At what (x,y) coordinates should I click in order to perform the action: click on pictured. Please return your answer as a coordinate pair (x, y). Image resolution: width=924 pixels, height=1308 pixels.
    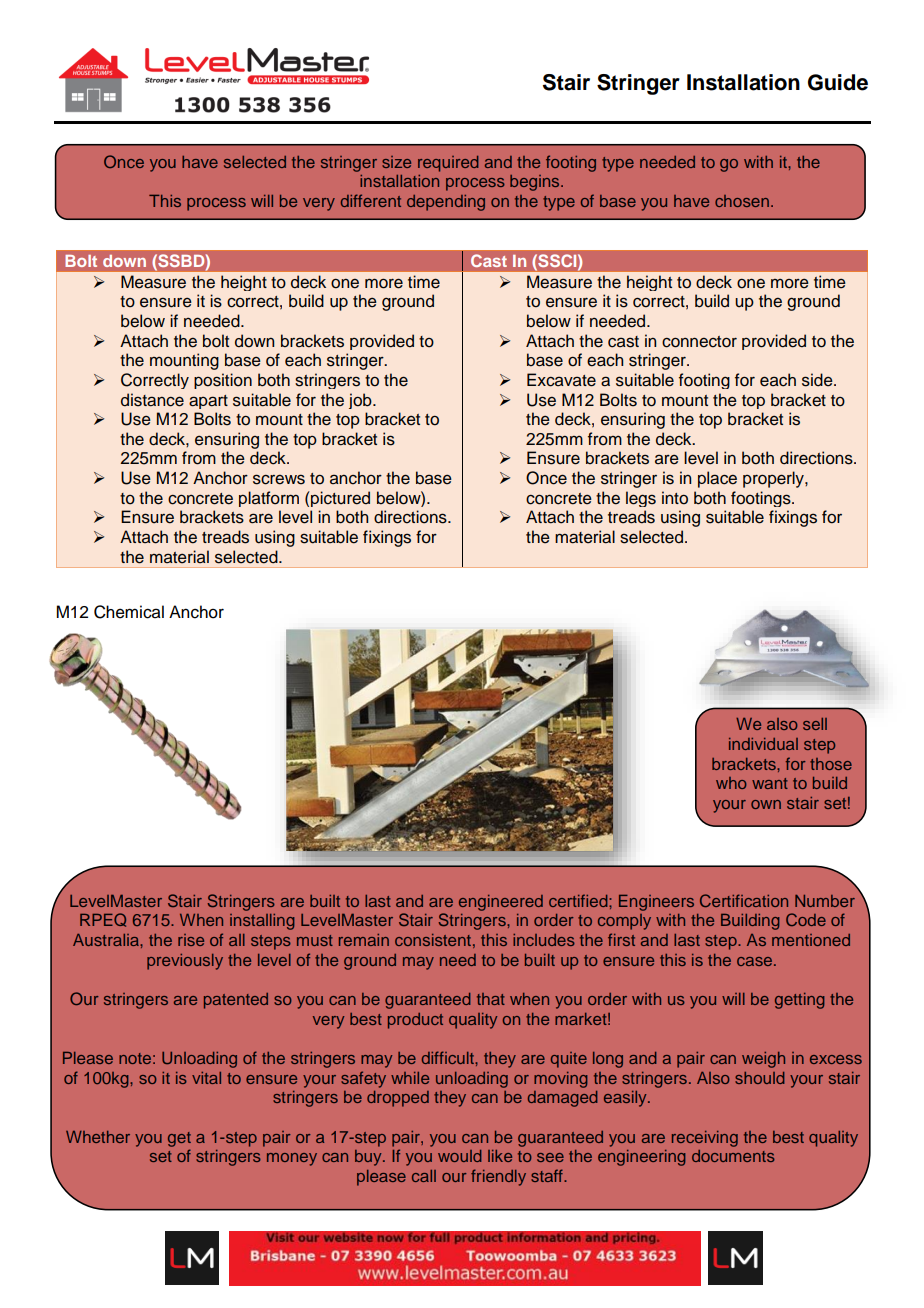
    Looking at the image, I should click on (339, 499).
